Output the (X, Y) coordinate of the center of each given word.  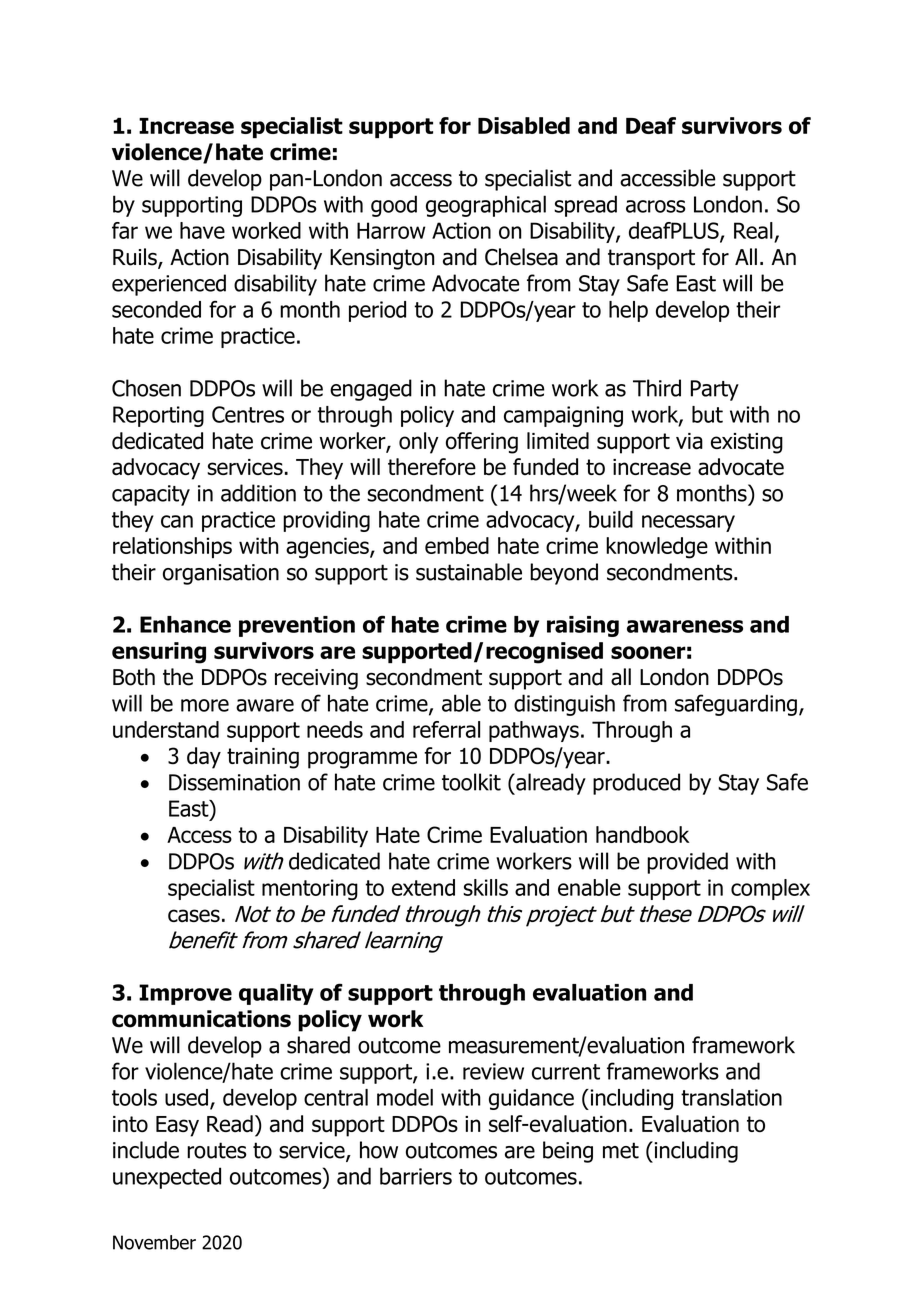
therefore (432, 467)
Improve (185, 994)
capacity (151, 495)
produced (636, 784)
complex (770, 889)
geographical (486, 206)
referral (446, 729)
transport (651, 259)
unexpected (167, 1178)
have (202, 230)
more (205, 705)
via (689, 441)
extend (423, 887)
